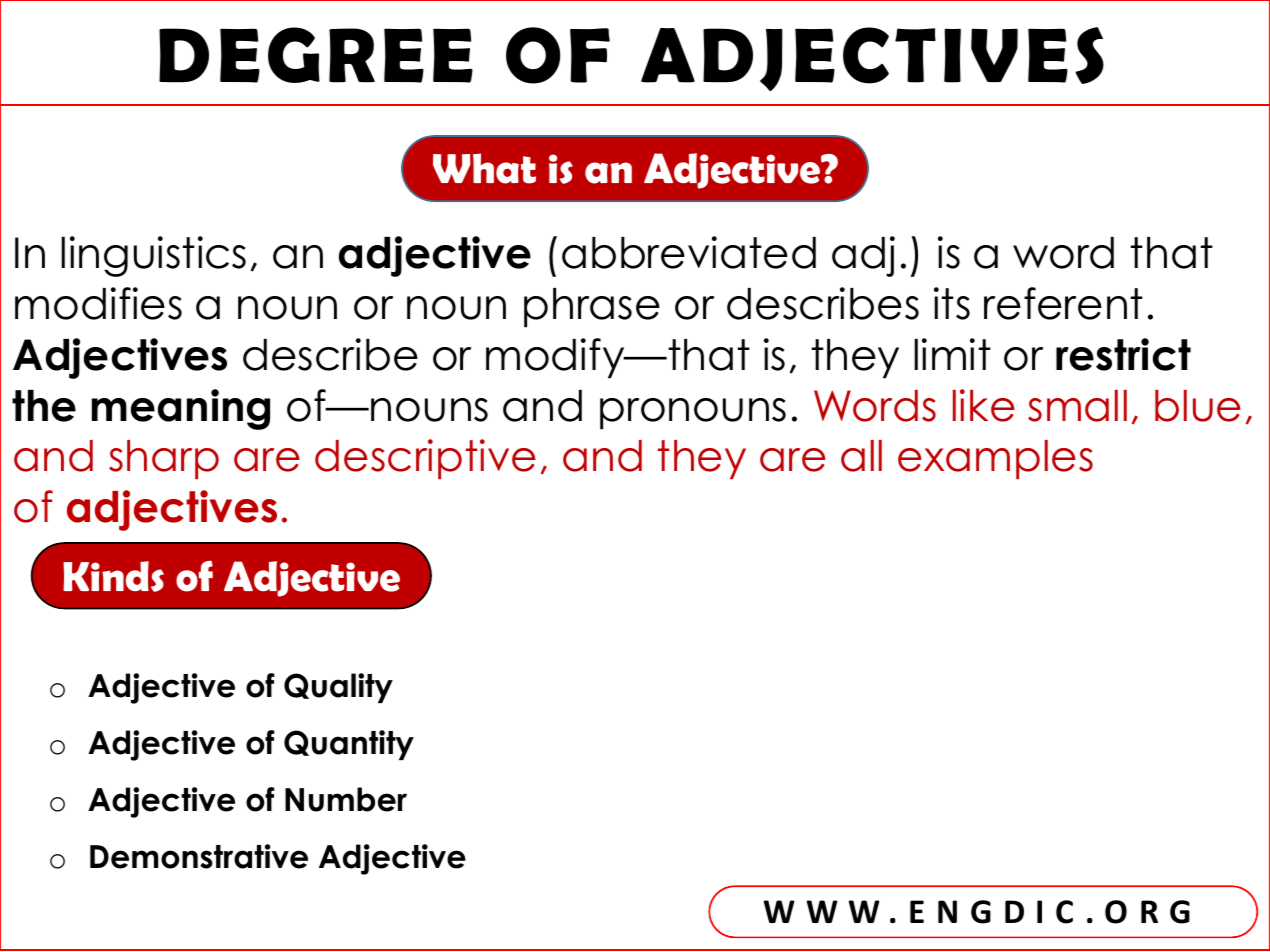 This document has height=952, width=1270. I want to click on examples, so click(995, 459).
